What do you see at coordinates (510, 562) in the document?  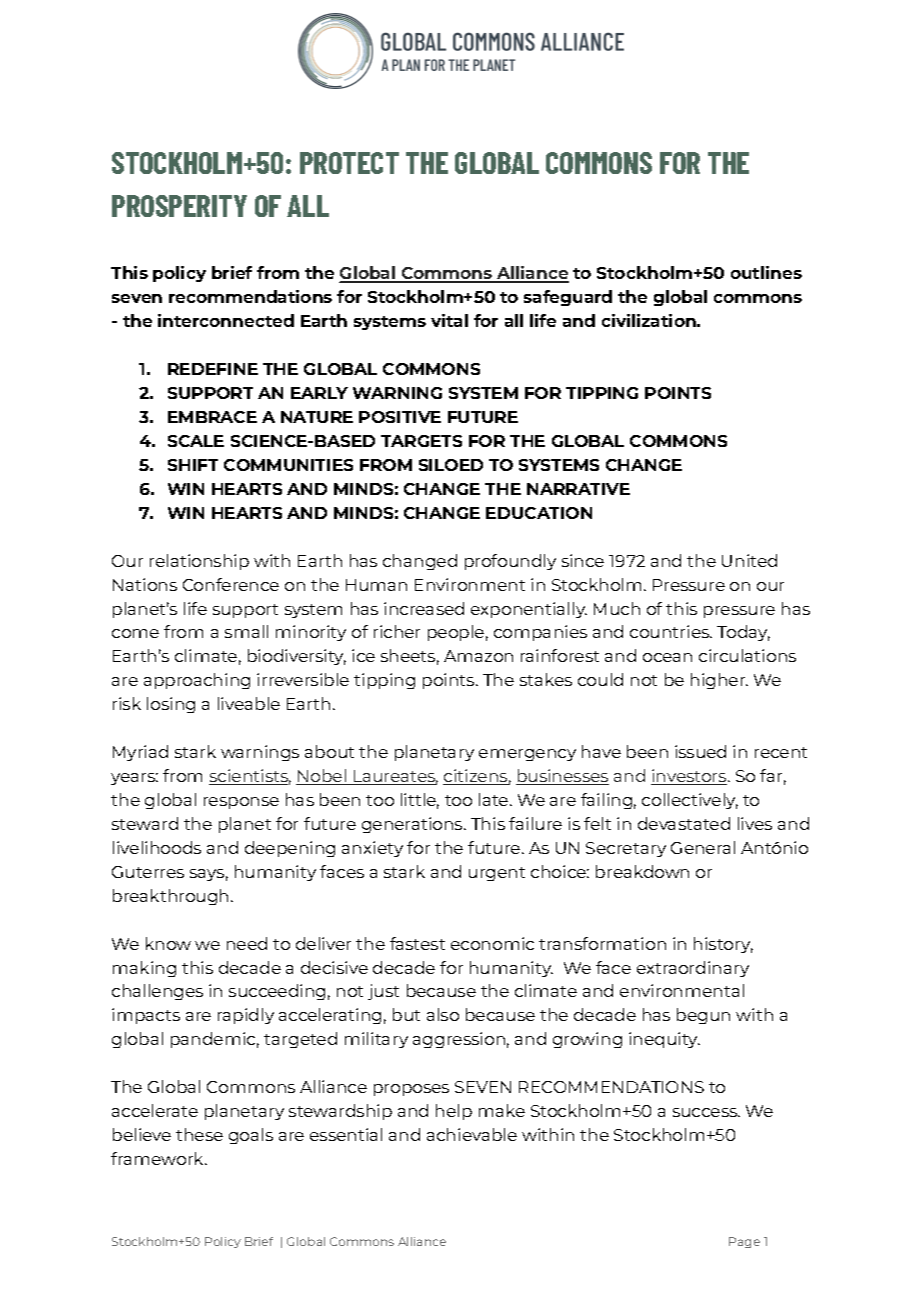 I see `profoundly` at bounding box center [510, 562].
